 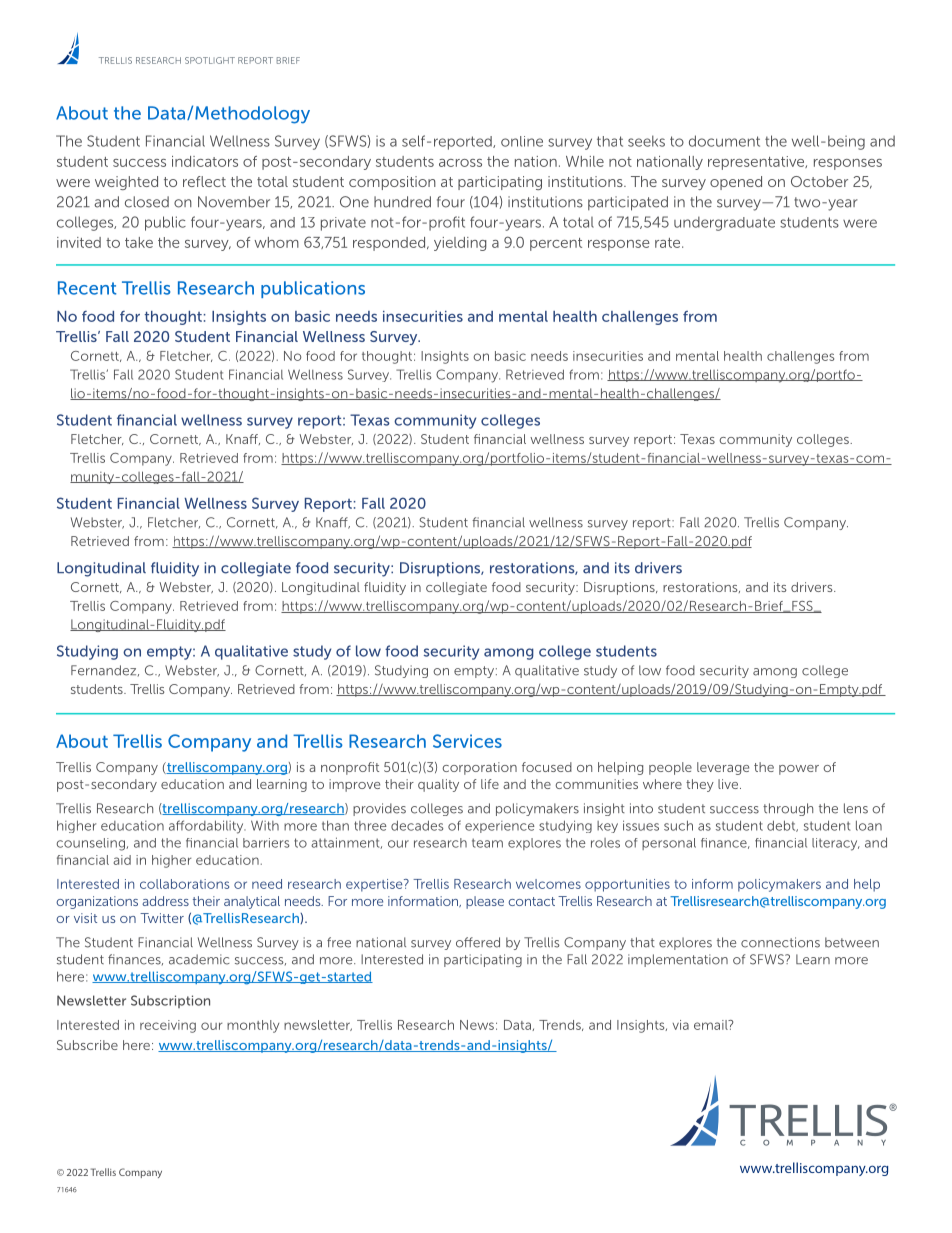 What do you see at coordinates (460, 244) in the page?
I see `yielding` at bounding box center [460, 244].
